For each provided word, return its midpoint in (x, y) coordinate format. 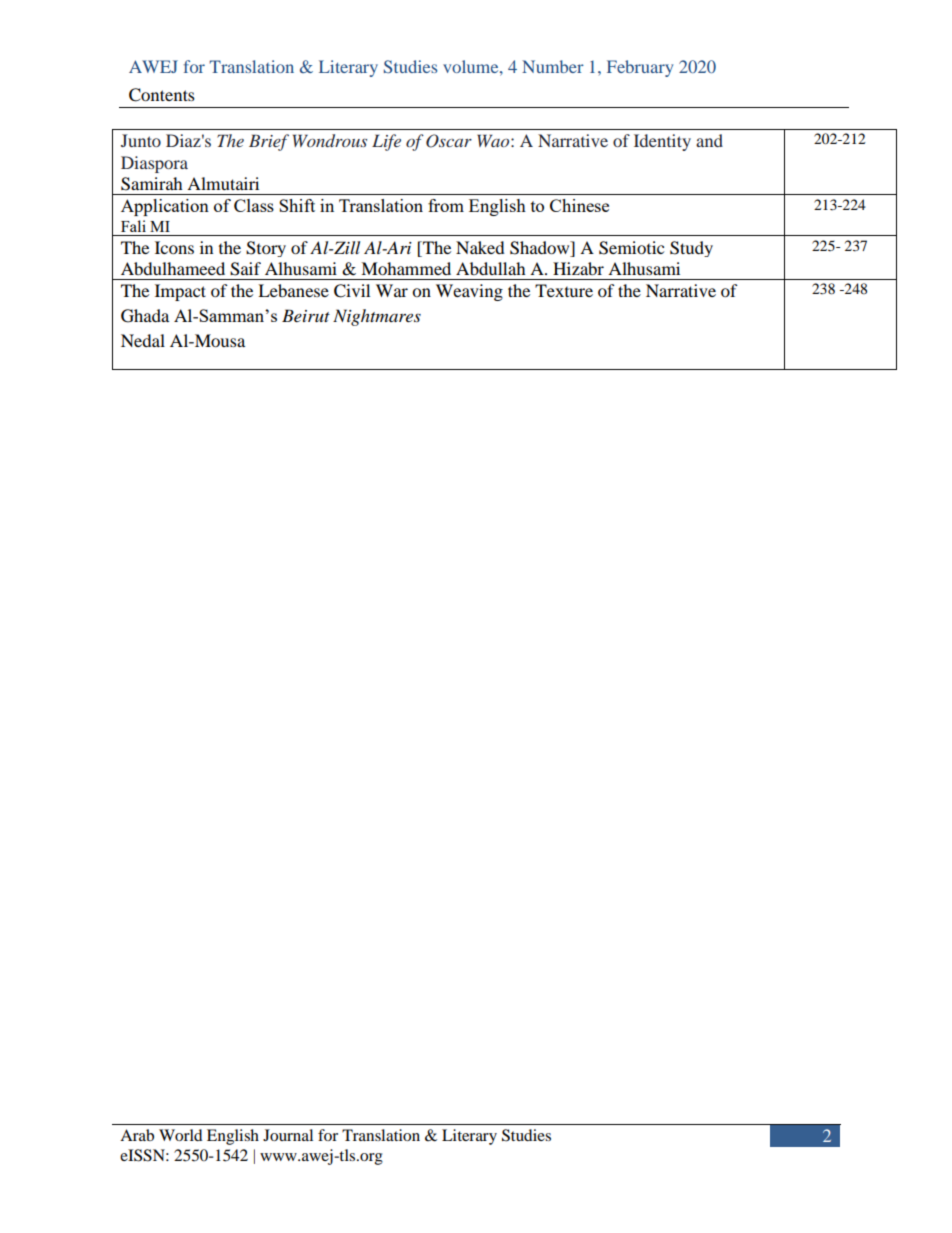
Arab (137, 1135)
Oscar (449, 141)
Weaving (469, 292)
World (181, 1135)
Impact (180, 292)
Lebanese (293, 290)
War (392, 290)
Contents (162, 95)
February (640, 68)
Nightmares (377, 317)
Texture (564, 290)
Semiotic (631, 248)
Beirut (306, 315)
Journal (288, 1135)
